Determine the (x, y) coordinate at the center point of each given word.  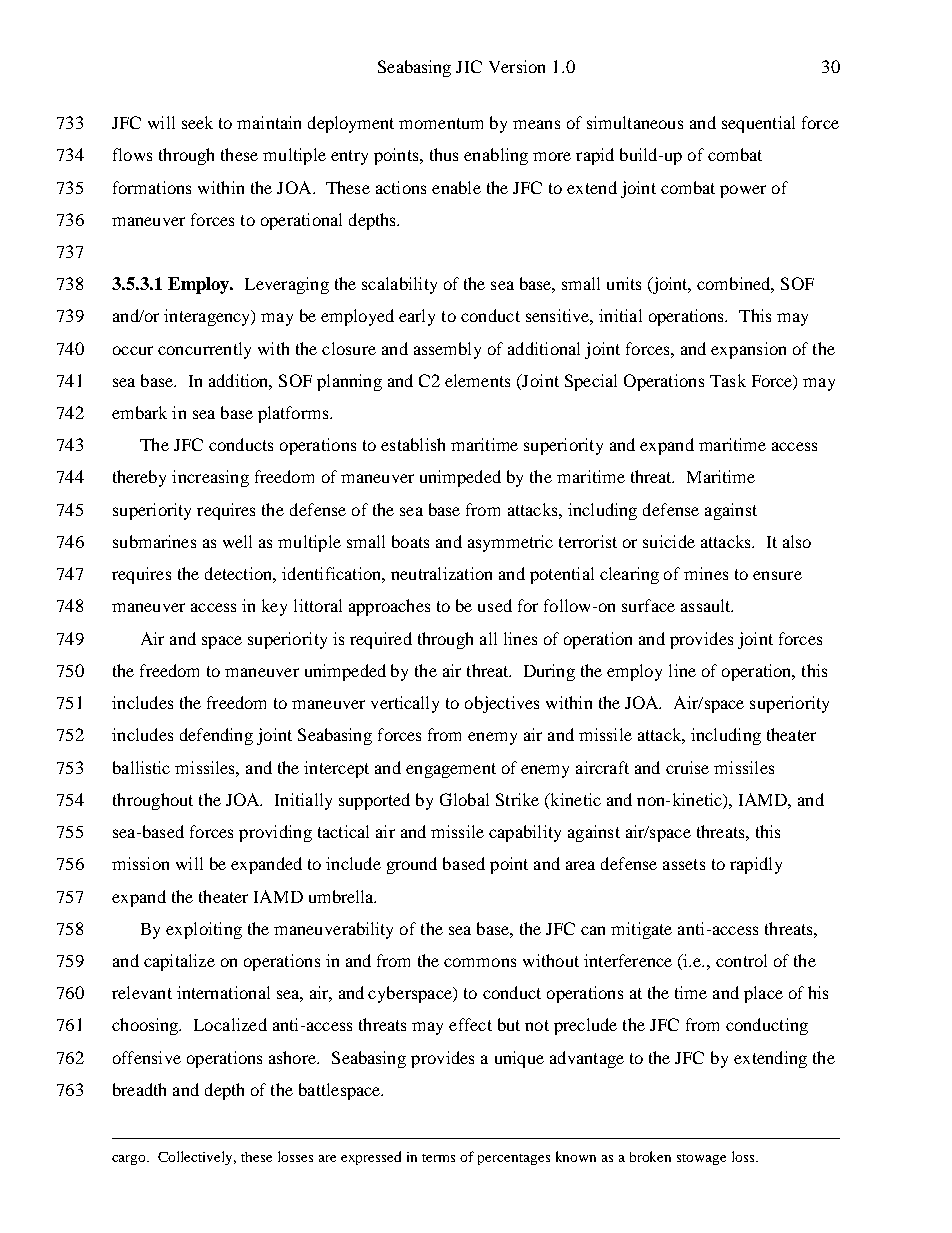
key (274, 607)
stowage (701, 1159)
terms (438, 1158)
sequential (758, 124)
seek (197, 122)
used (495, 605)
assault (707, 605)
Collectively (197, 1158)
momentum (441, 123)
